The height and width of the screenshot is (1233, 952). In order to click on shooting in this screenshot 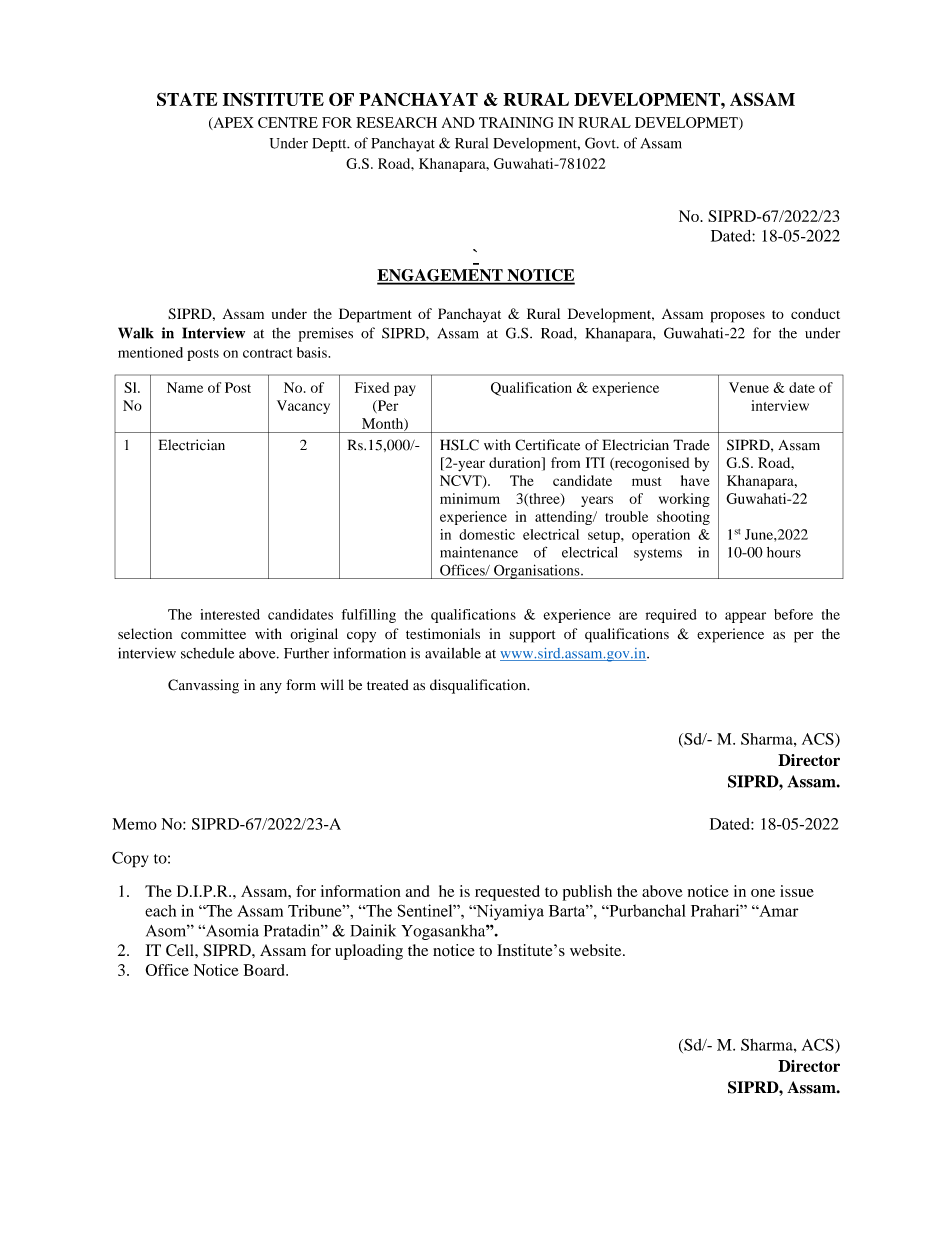, I will do `click(683, 518)`.
